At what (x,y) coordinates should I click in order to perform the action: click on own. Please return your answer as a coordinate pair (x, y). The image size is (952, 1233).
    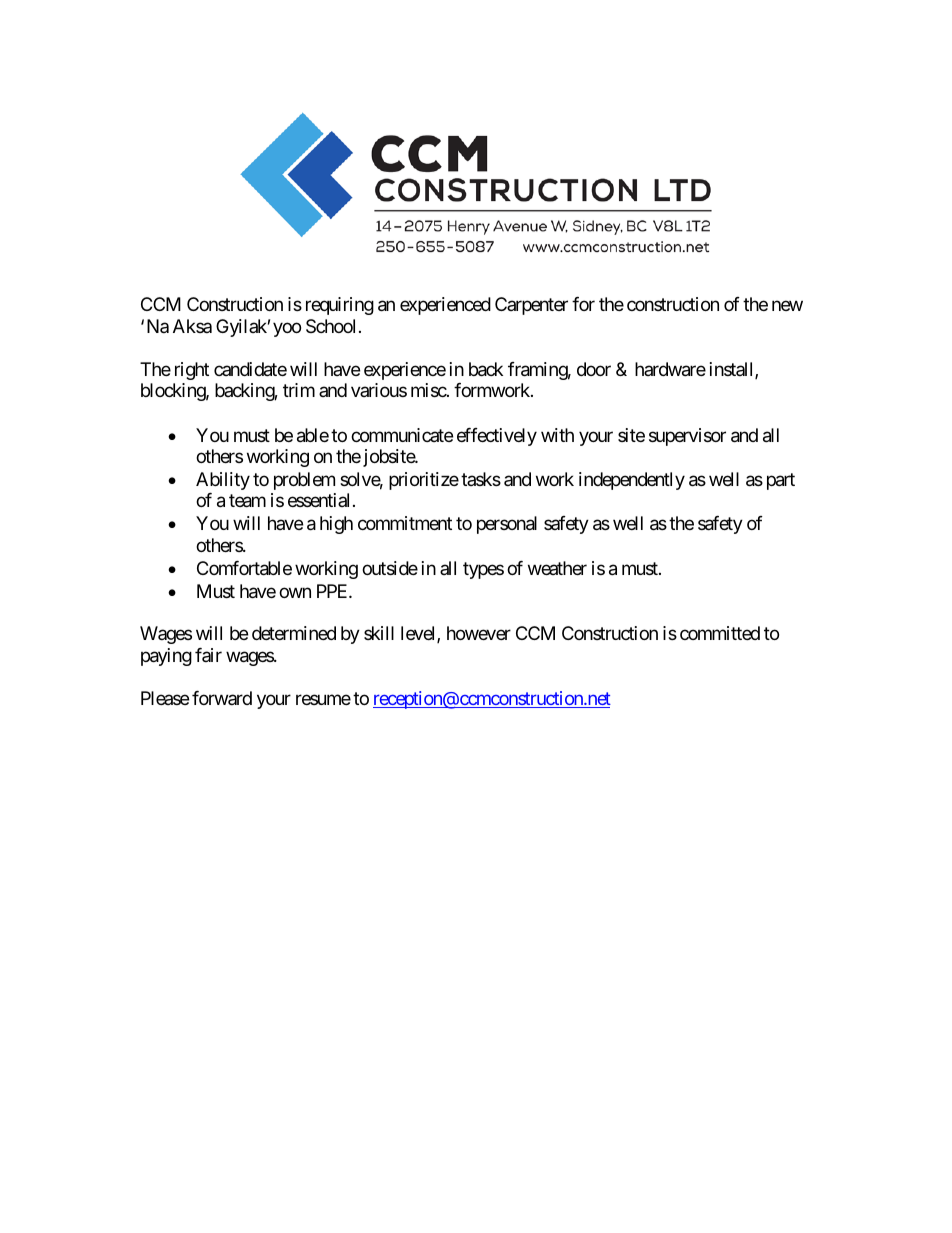
    Looking at the image, I should click on (295, 592).
